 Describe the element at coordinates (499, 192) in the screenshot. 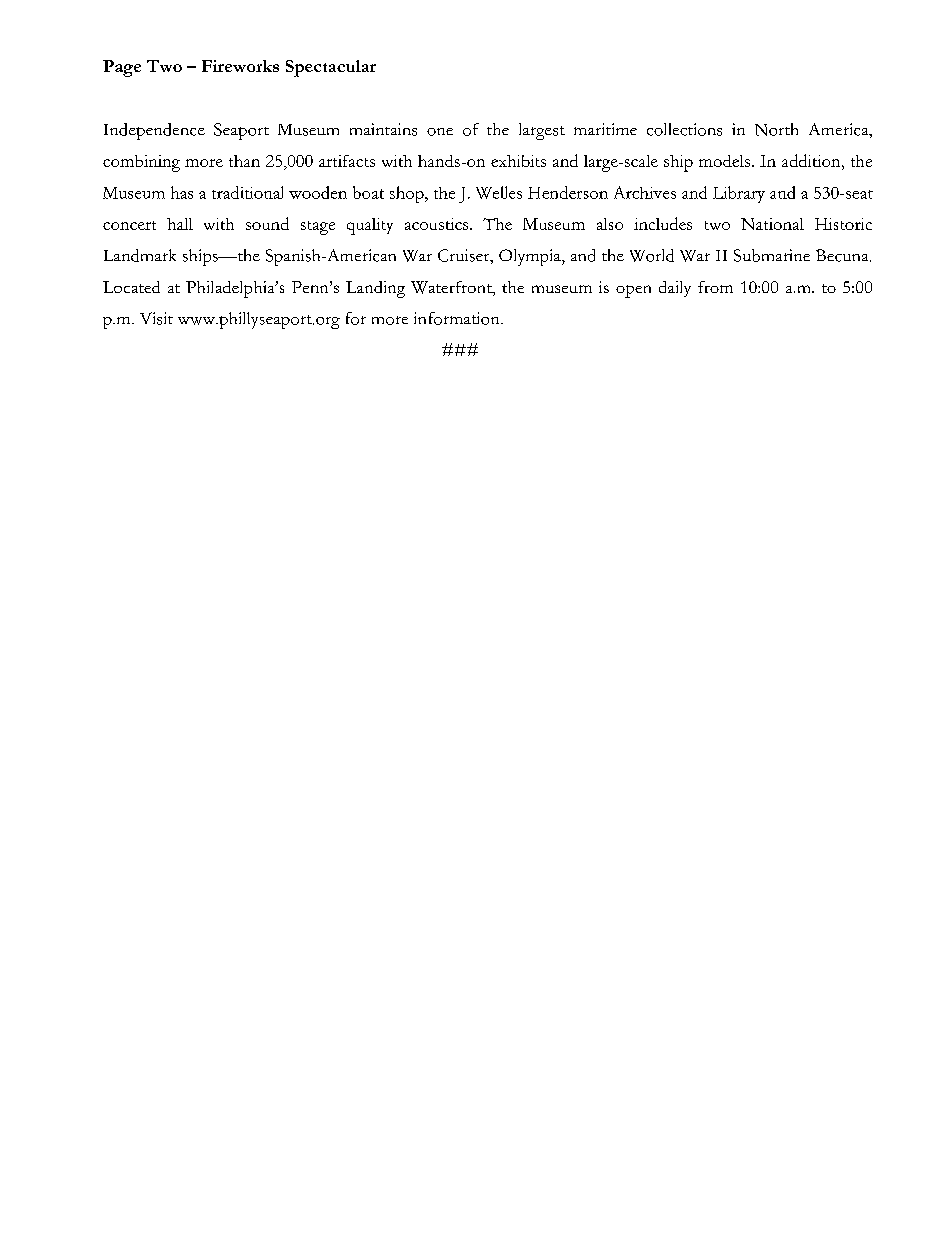

I see `Welles` at that location.
